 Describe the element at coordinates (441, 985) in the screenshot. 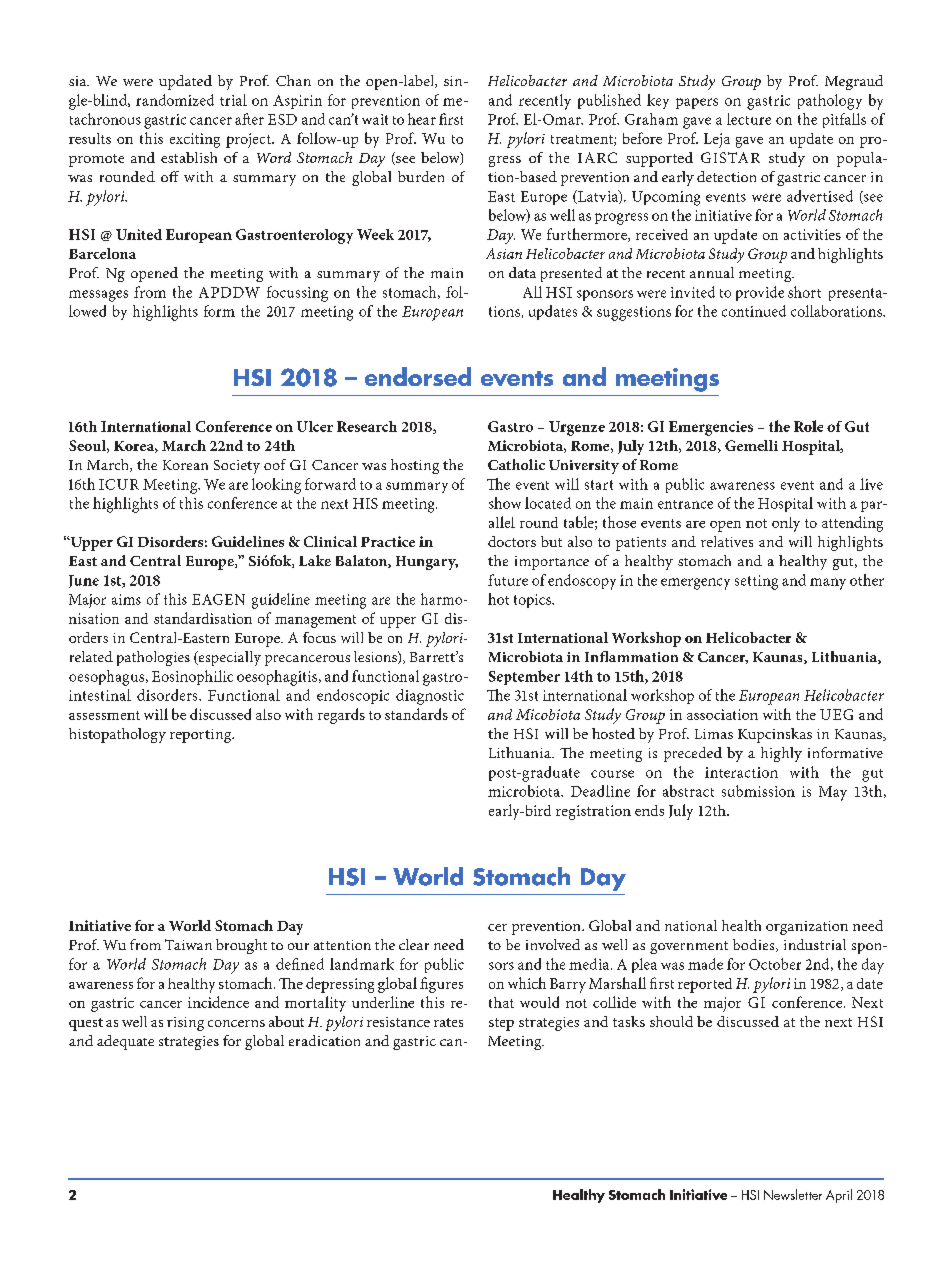

I see `figures` at that location.
